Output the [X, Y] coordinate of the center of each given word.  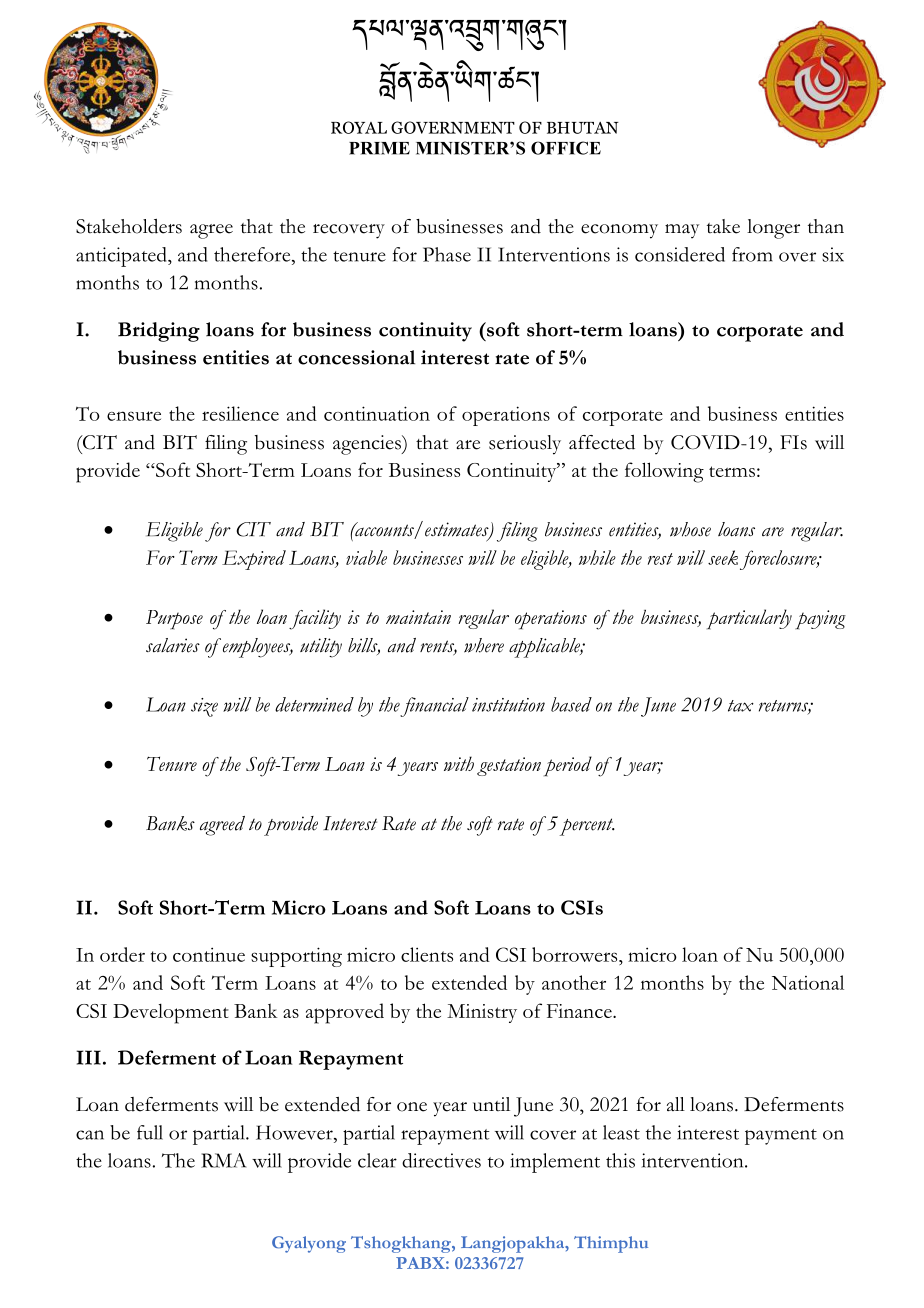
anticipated [122, 257]
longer [773, 229]
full [150, 1132]
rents [438, 647]
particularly [749, 619]
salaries [173, 645]
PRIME [379, 148]
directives [441, 1160]
